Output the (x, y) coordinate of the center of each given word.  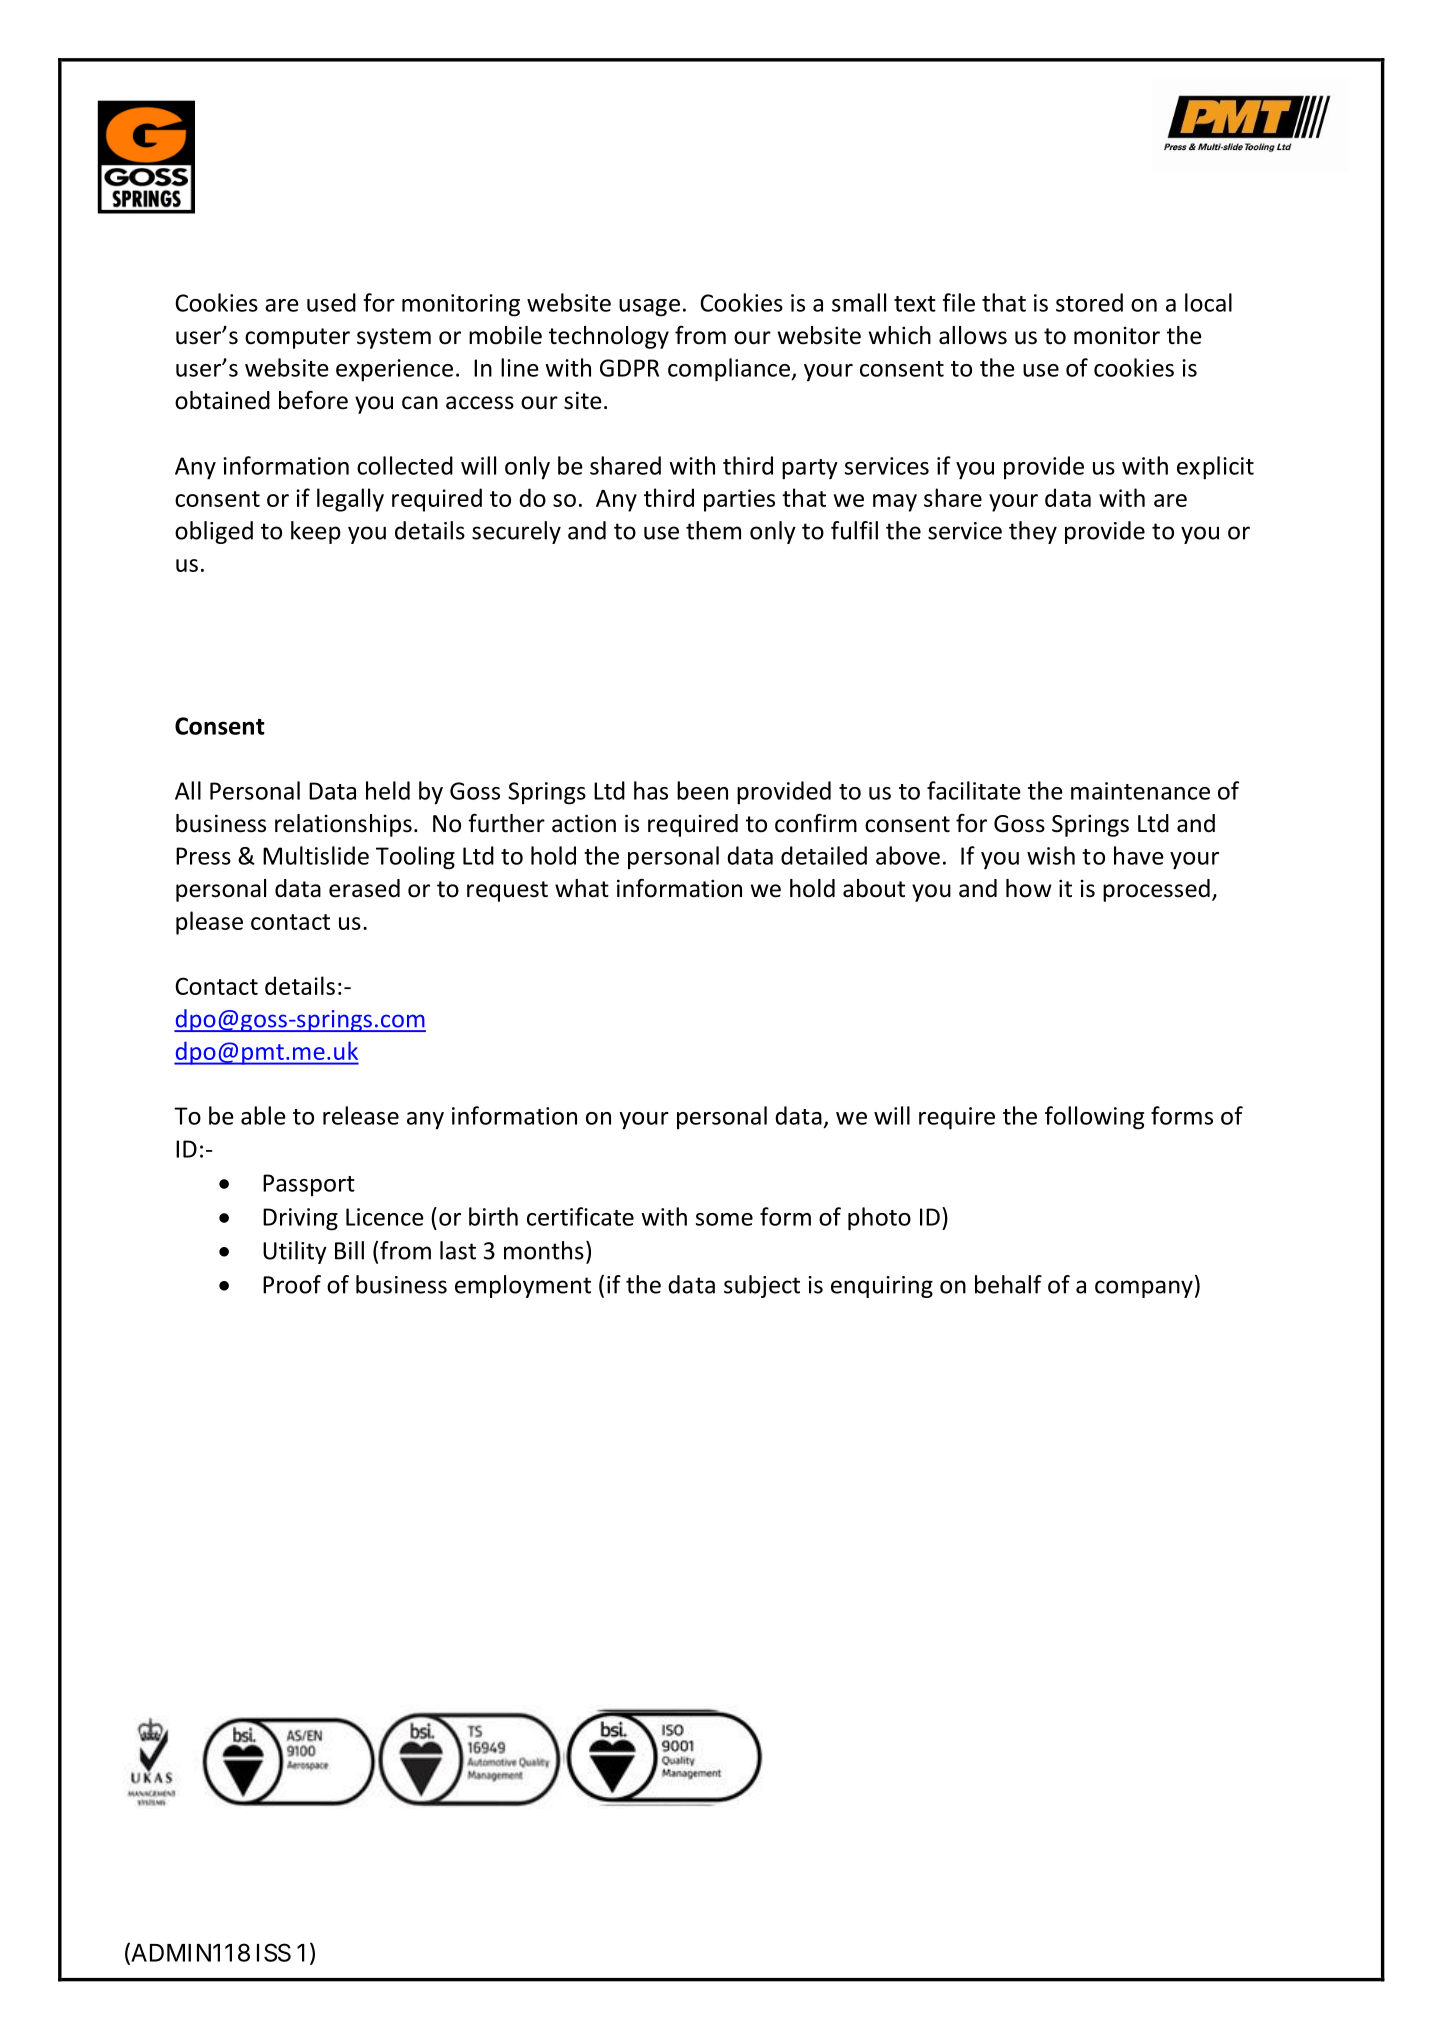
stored (1089, 302)
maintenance (1140, 791)
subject (762, 1286)
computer (297, 338)
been (702, 790)
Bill (349, 1250)
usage (649, 308)
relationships (343, 825)
